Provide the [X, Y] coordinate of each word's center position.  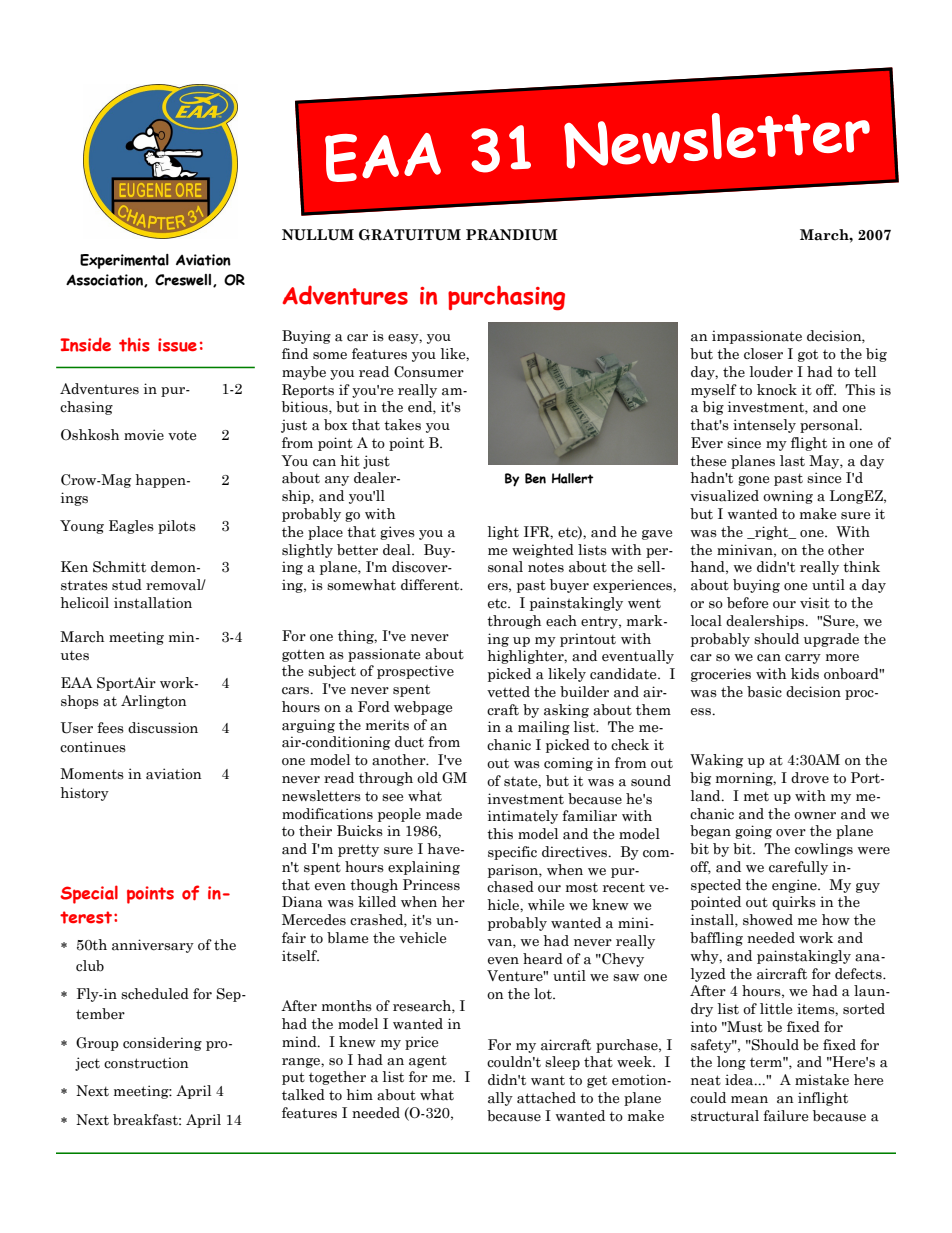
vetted [508, 692]
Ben [535, 478]
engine [795, 886]
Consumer [429, 372]
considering [162, 1044]
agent [428, 1061]
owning [788, 497]
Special [89, 894]
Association [105, 280]
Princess [431, 885]
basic [764, 692]
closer [763, 354]
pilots [177, 527]
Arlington [154, 702]
